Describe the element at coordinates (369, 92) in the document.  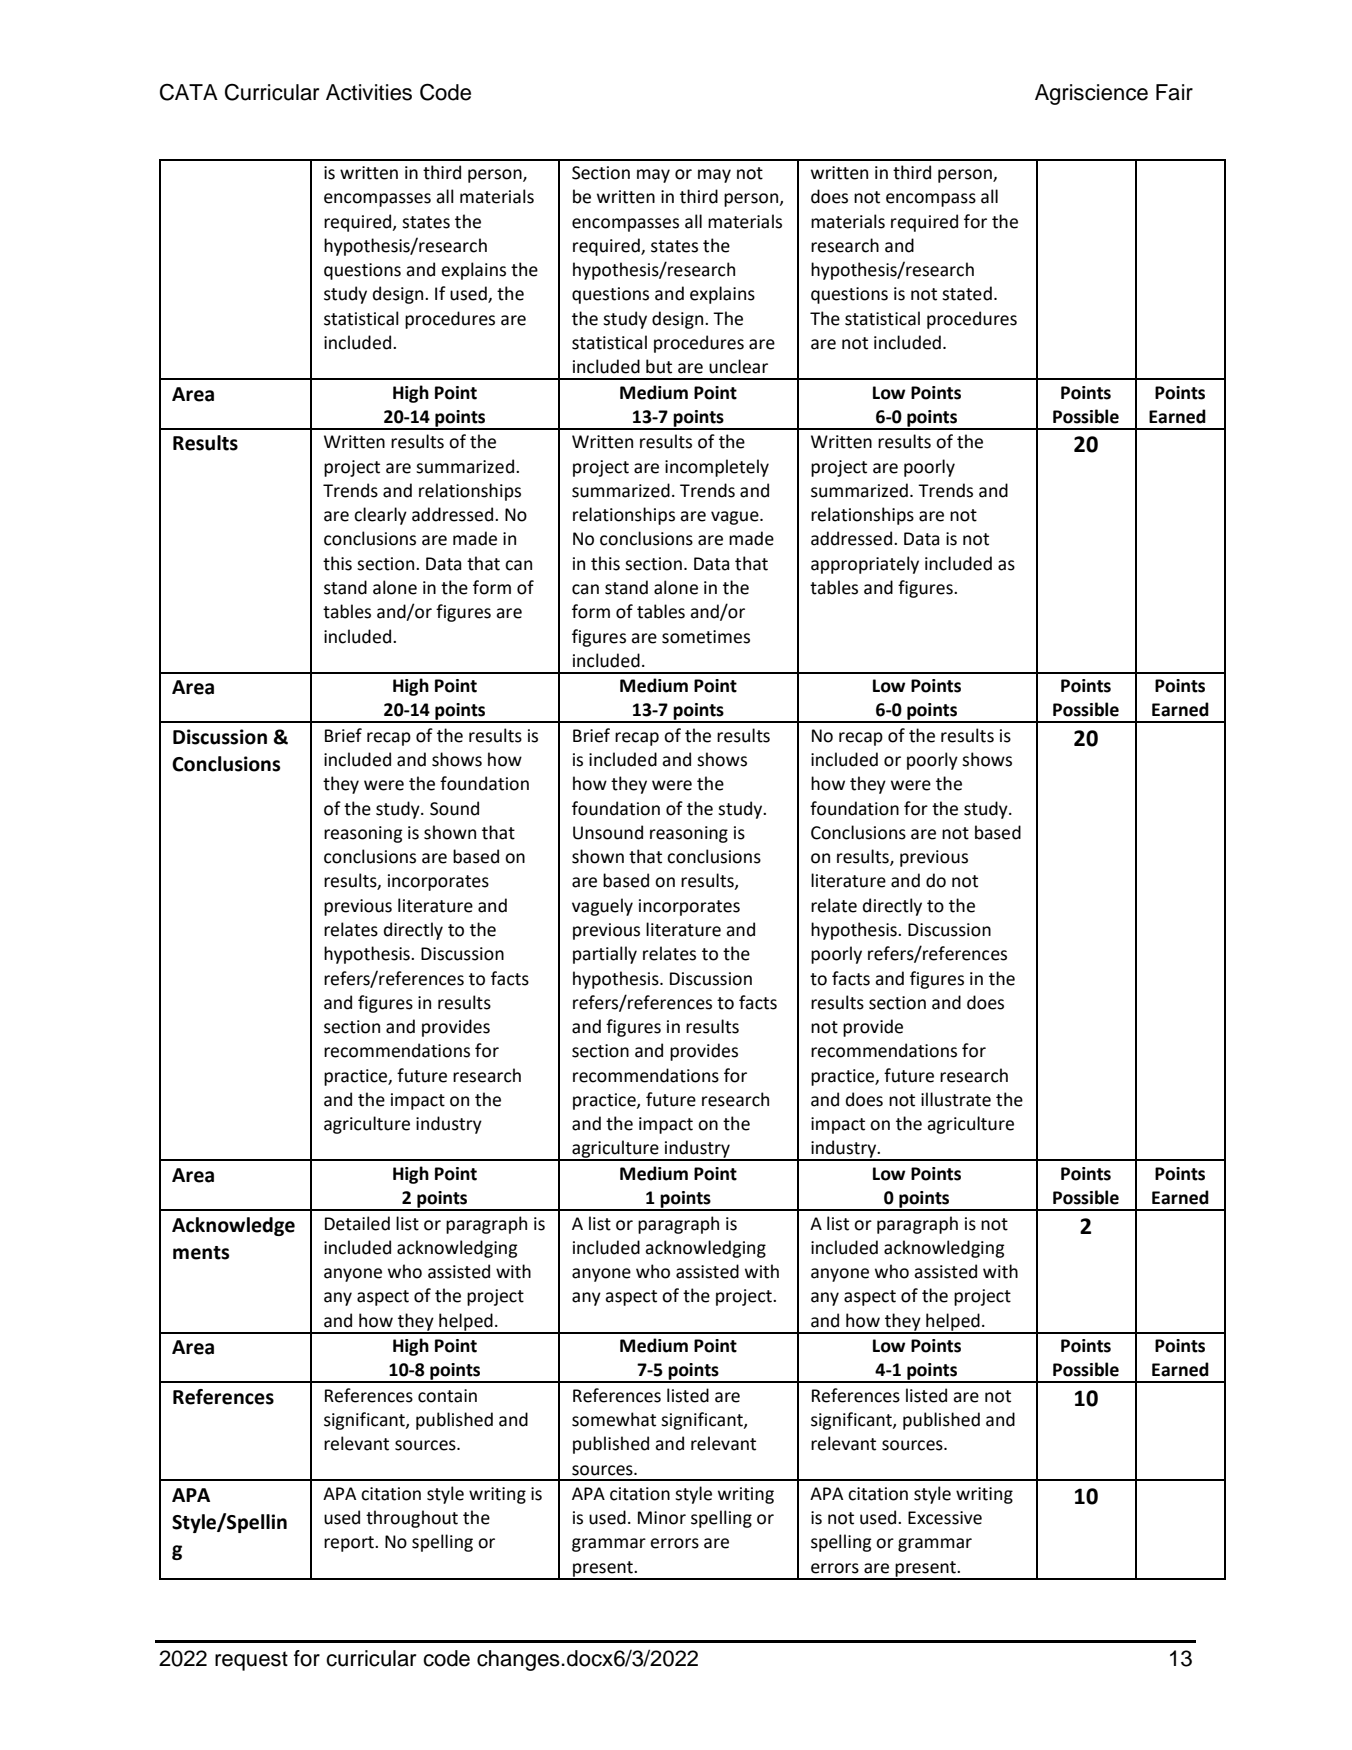
I see `Activities` at that location.
